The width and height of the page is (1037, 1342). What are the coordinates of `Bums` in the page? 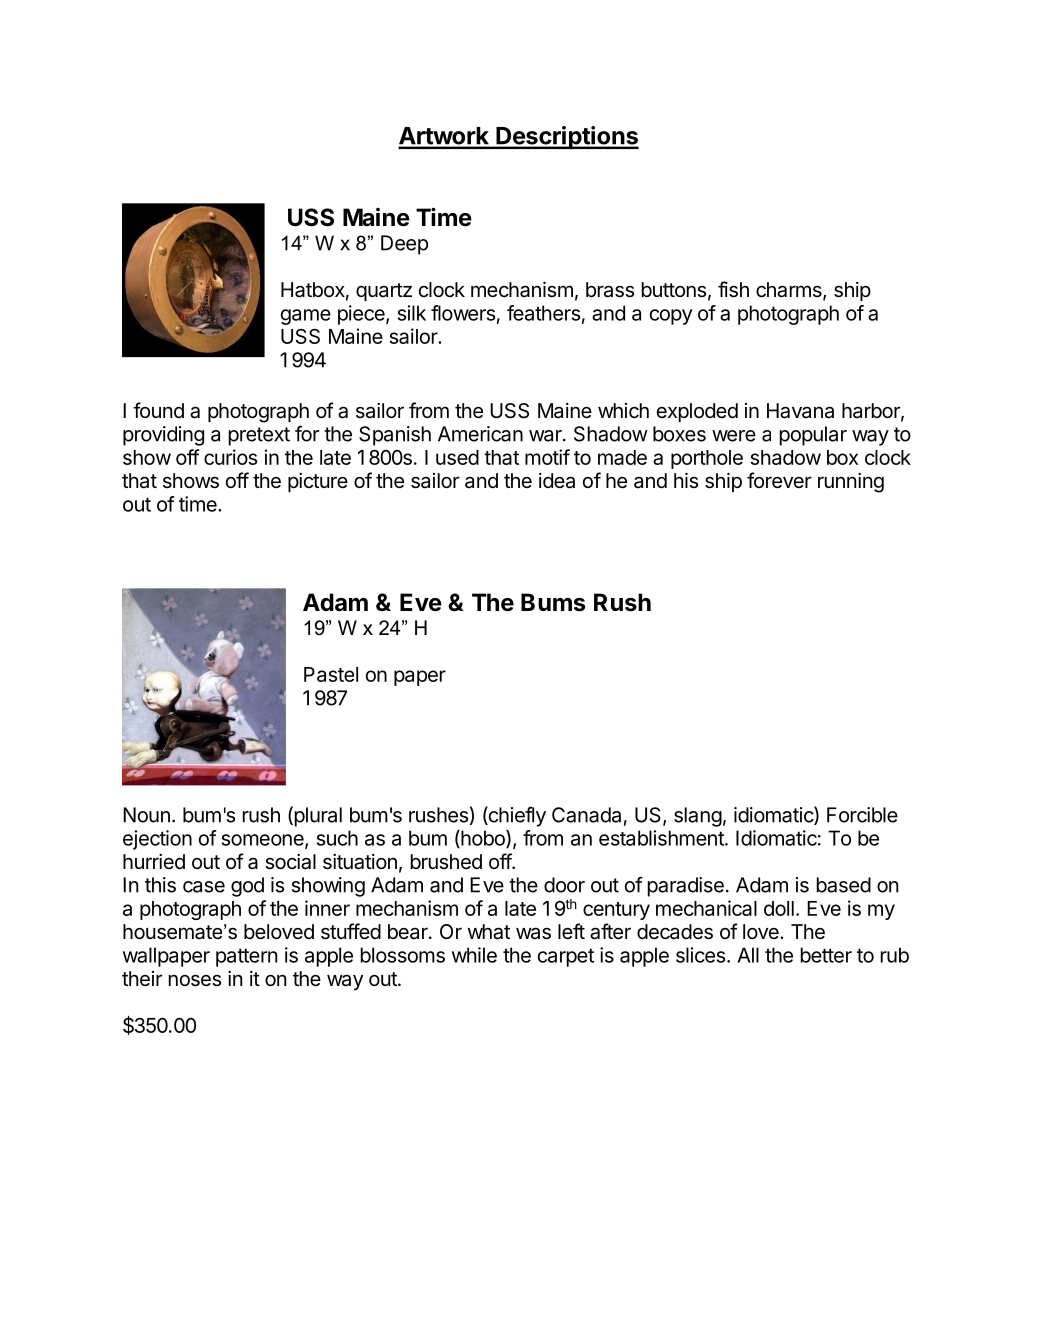 It's located at (553, 602).
